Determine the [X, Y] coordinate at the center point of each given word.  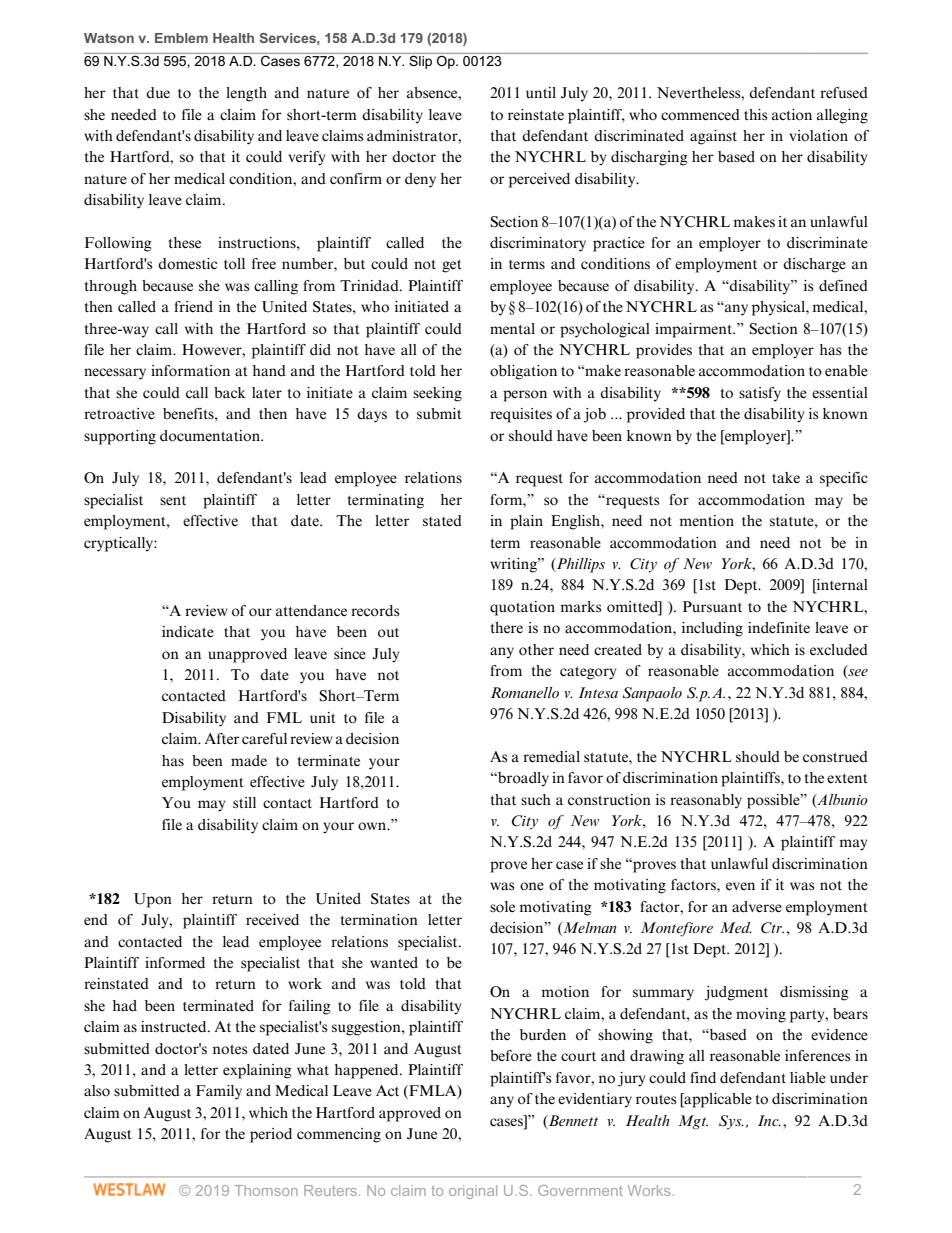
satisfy [760, 394]
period [271, 1135]
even [740, 886]
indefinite [779, 628]
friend [193, 306]
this [756, 114]
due [158, 92]
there [507, 627]
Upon [153, 900]
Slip [421, 61]
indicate [188, 632]
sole [502, 907]
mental [512, 328]
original [473, 1192]
